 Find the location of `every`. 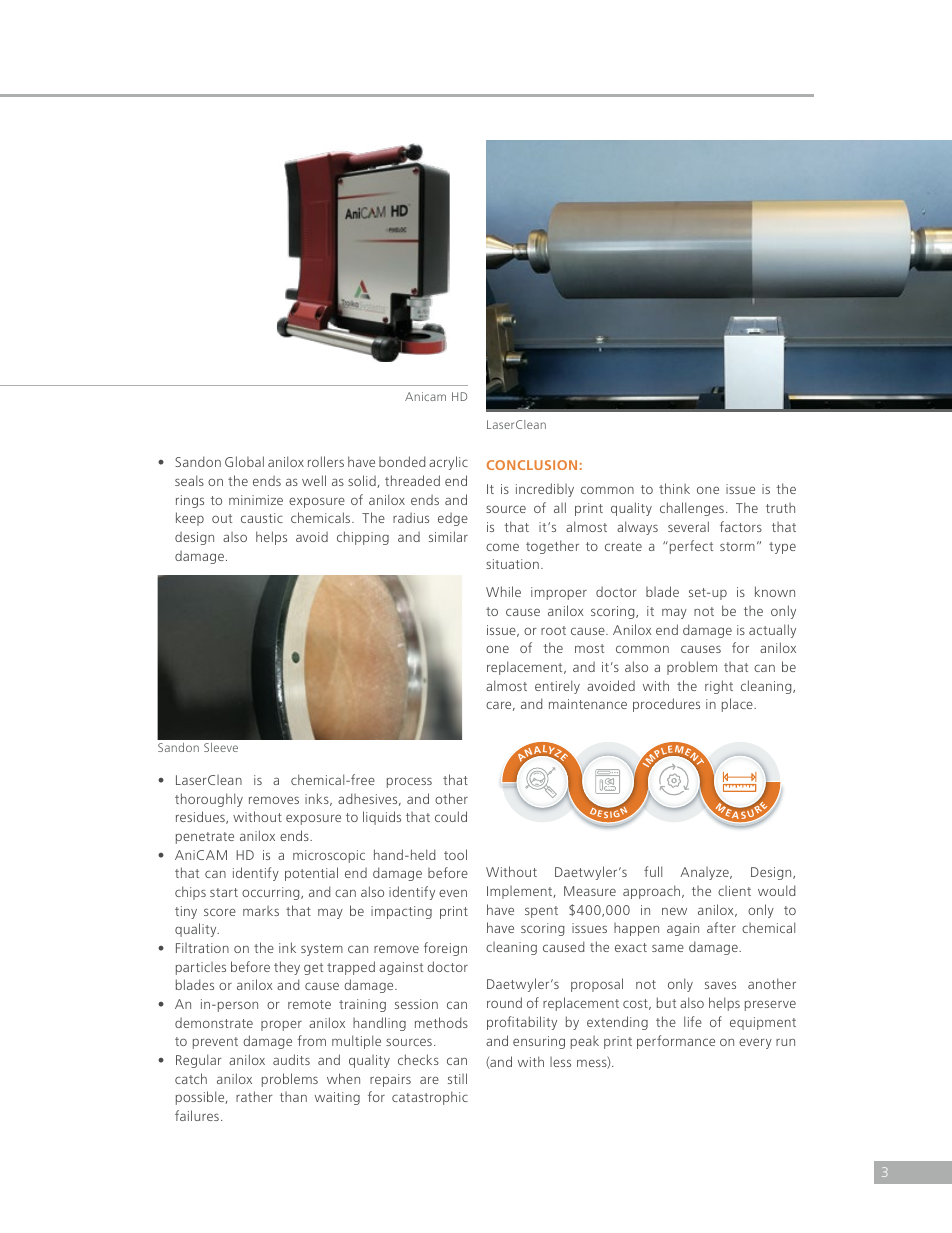

every is located at coordinates (755, 1043).
